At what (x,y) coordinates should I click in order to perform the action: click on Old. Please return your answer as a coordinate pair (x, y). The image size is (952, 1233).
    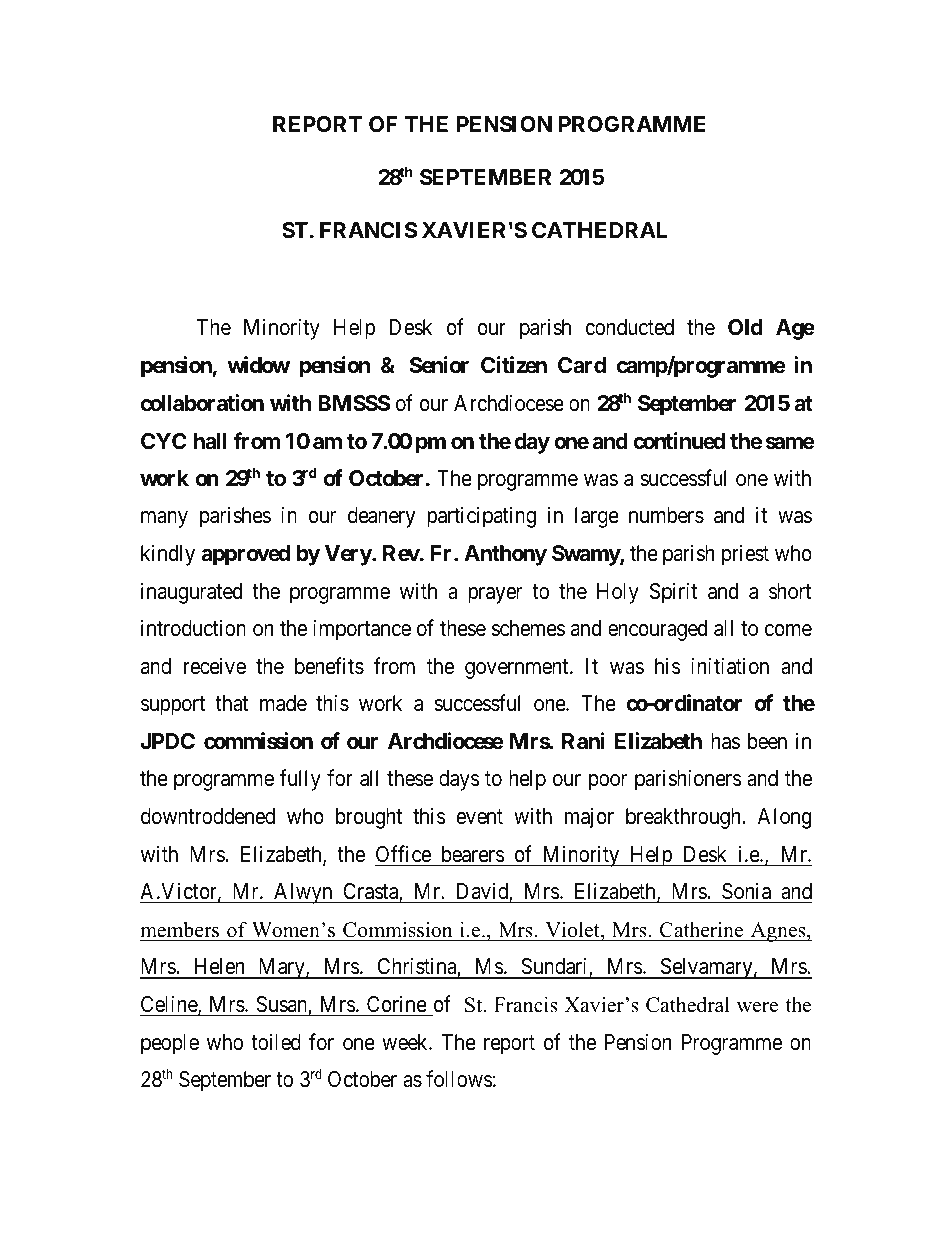
    Looking at the image, I should click on (745, 327).
